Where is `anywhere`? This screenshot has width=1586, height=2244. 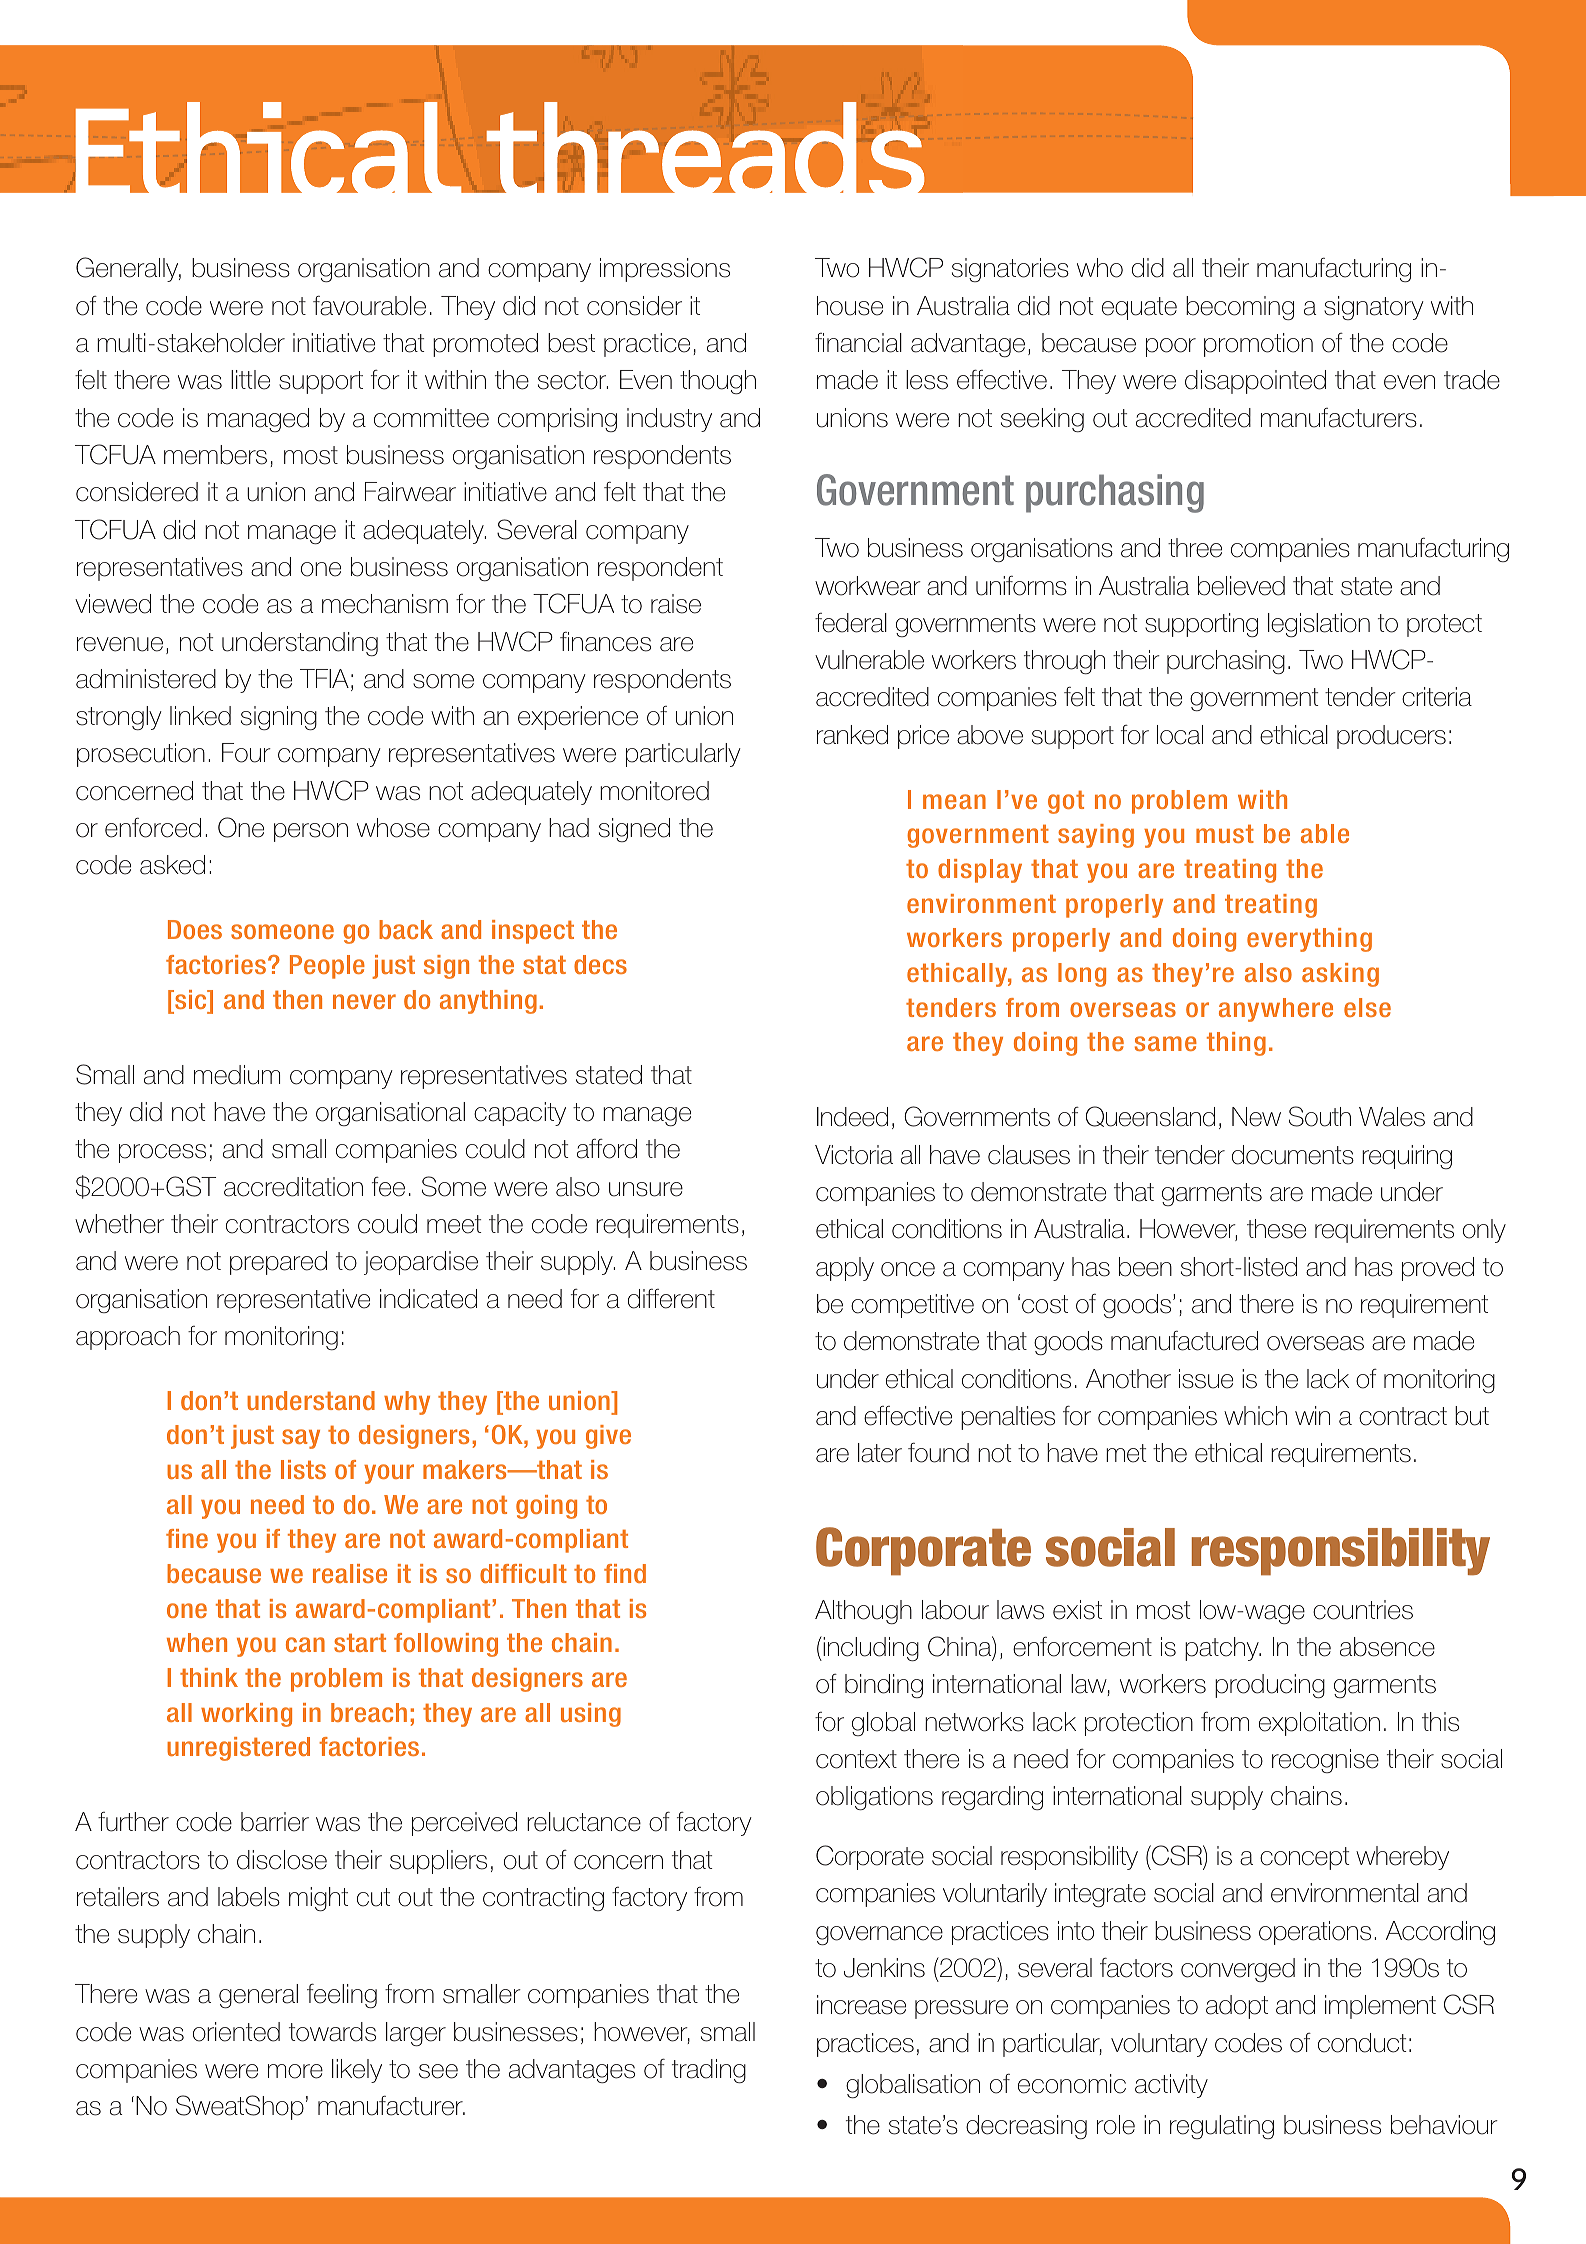
anywhere is located at coordinates (1276, 1010).
